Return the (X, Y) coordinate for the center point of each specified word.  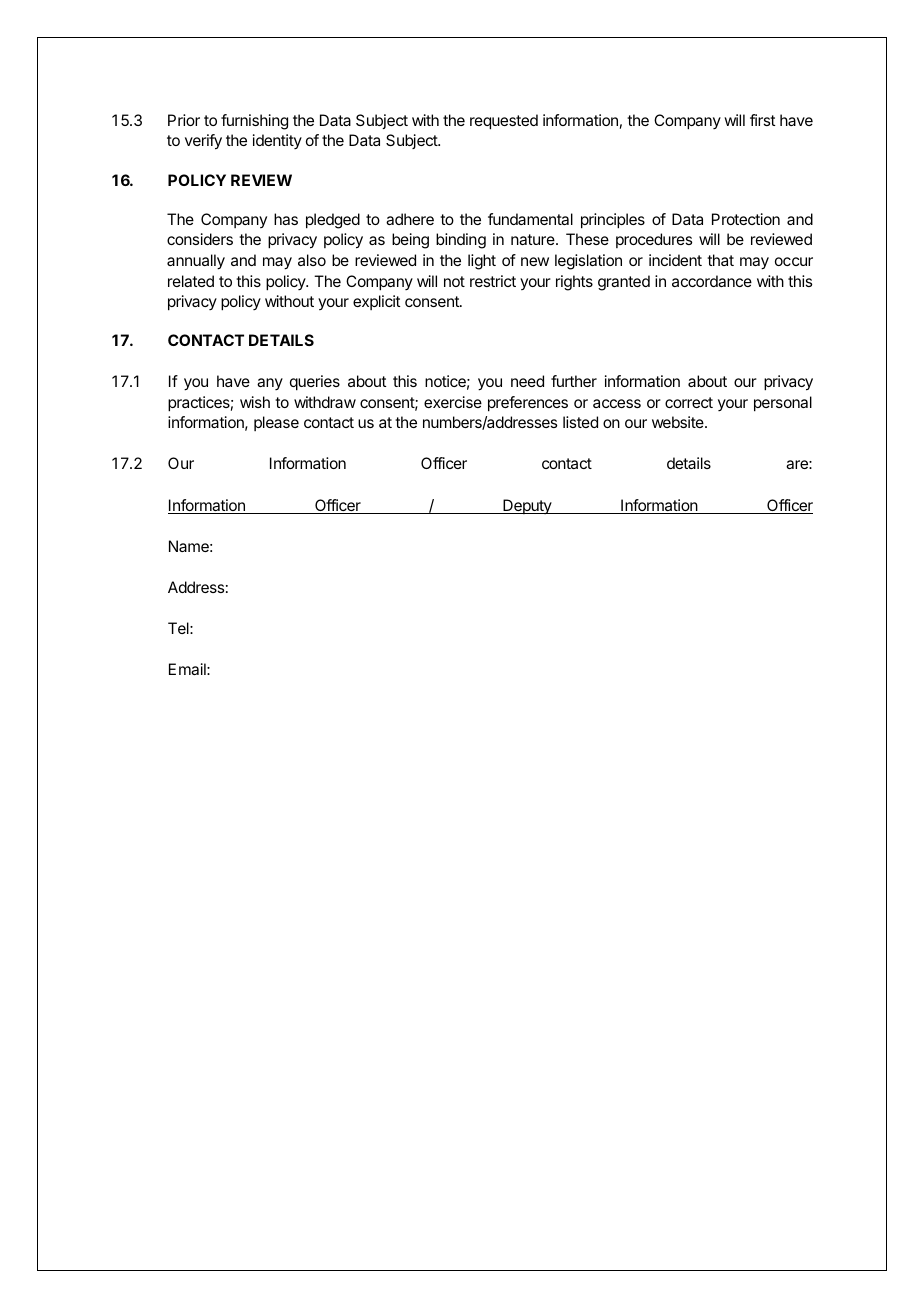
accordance (712, 281)
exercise (453, 402)
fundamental (530, 219)
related (191, 281)
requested (504, 122)
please (276, 423)
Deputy (527, 506)
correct (689, 402)
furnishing (254, 122)
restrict (493, 281)
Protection (746, 219)
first (762, 120)
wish (255, 402)
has (286, 219)
